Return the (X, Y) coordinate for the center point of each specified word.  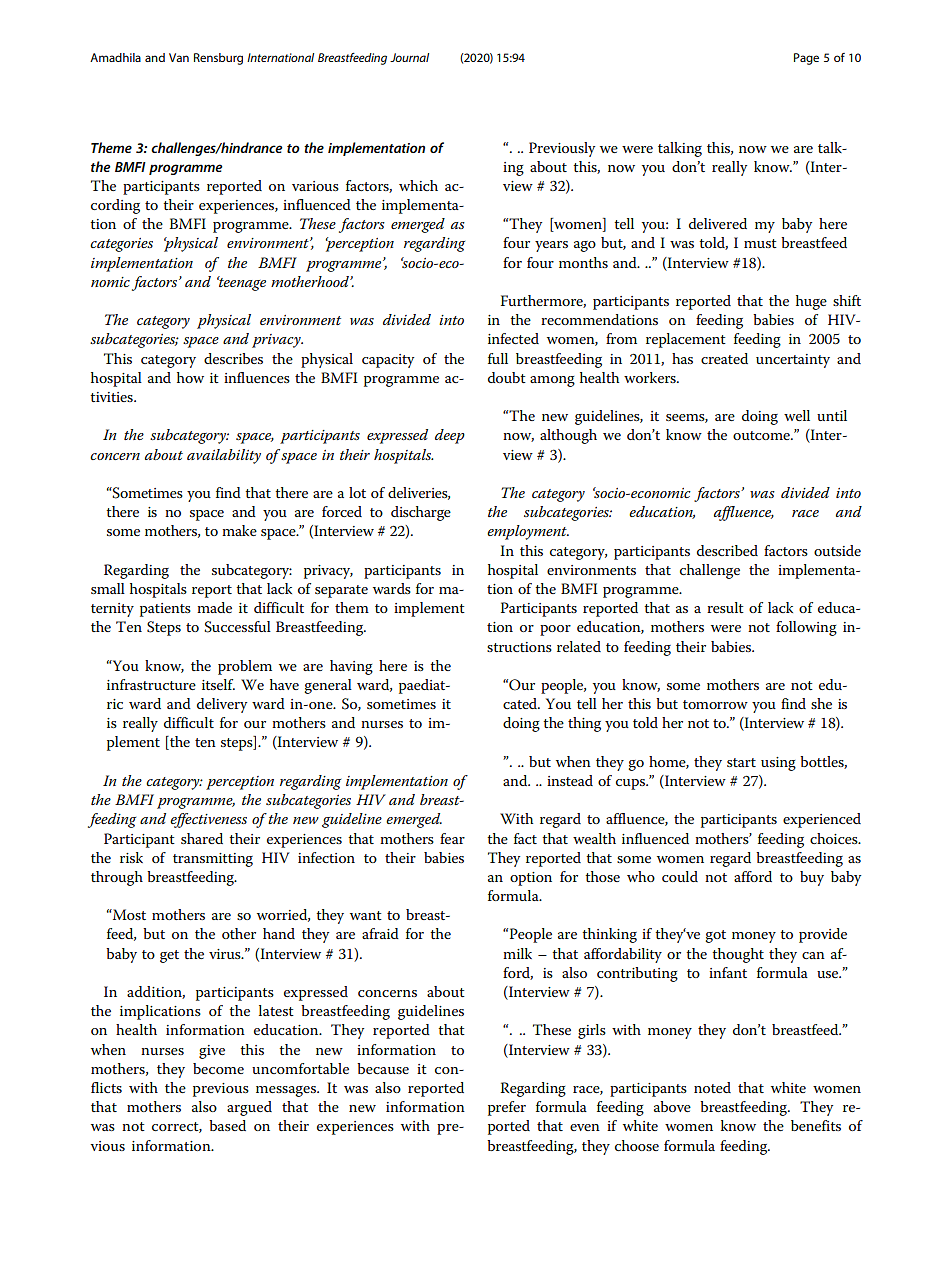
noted (712, 1087)
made (214, 607)
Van (179, 57)
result (725, 607)
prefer (507, 1108)
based (227, 1125)
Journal (409, 57)
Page (806, 59)
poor (555, 630)
